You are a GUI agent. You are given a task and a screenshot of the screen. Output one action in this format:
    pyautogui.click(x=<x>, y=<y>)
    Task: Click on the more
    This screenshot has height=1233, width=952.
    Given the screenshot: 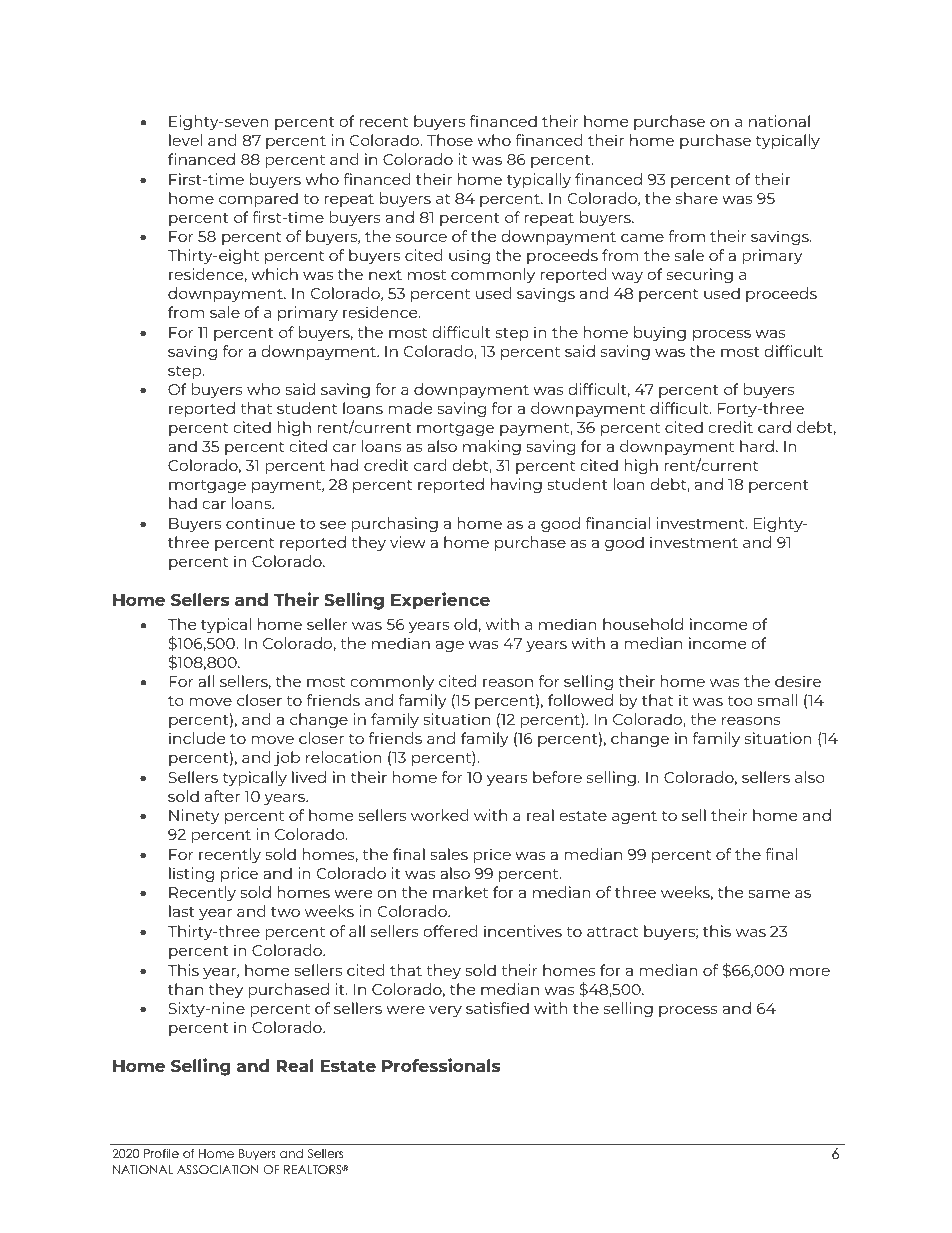 What is the action you would take?
    pyautogui.click(x=810, y=971)
